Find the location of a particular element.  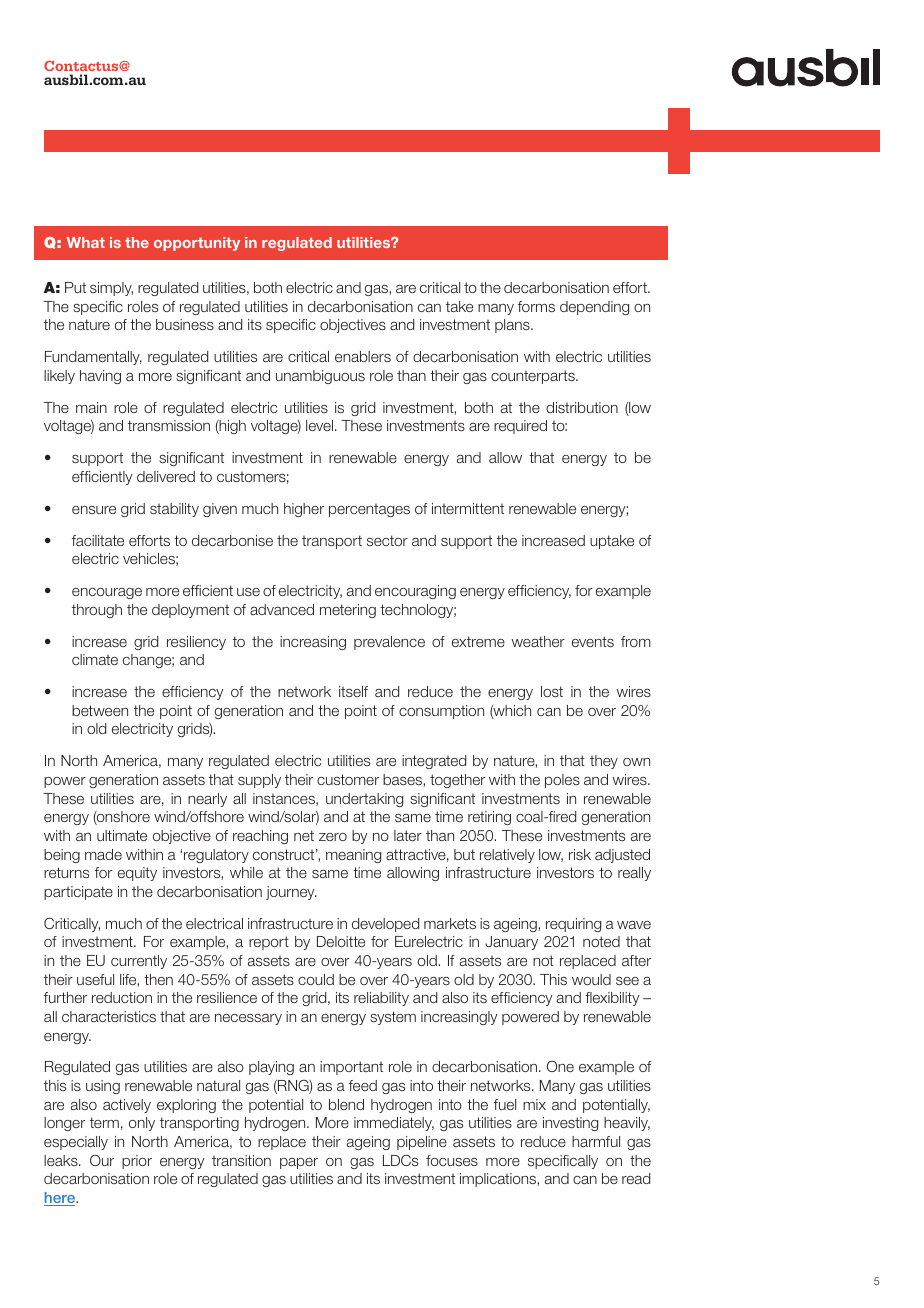

percentages is located at coordinates (369, 510).
